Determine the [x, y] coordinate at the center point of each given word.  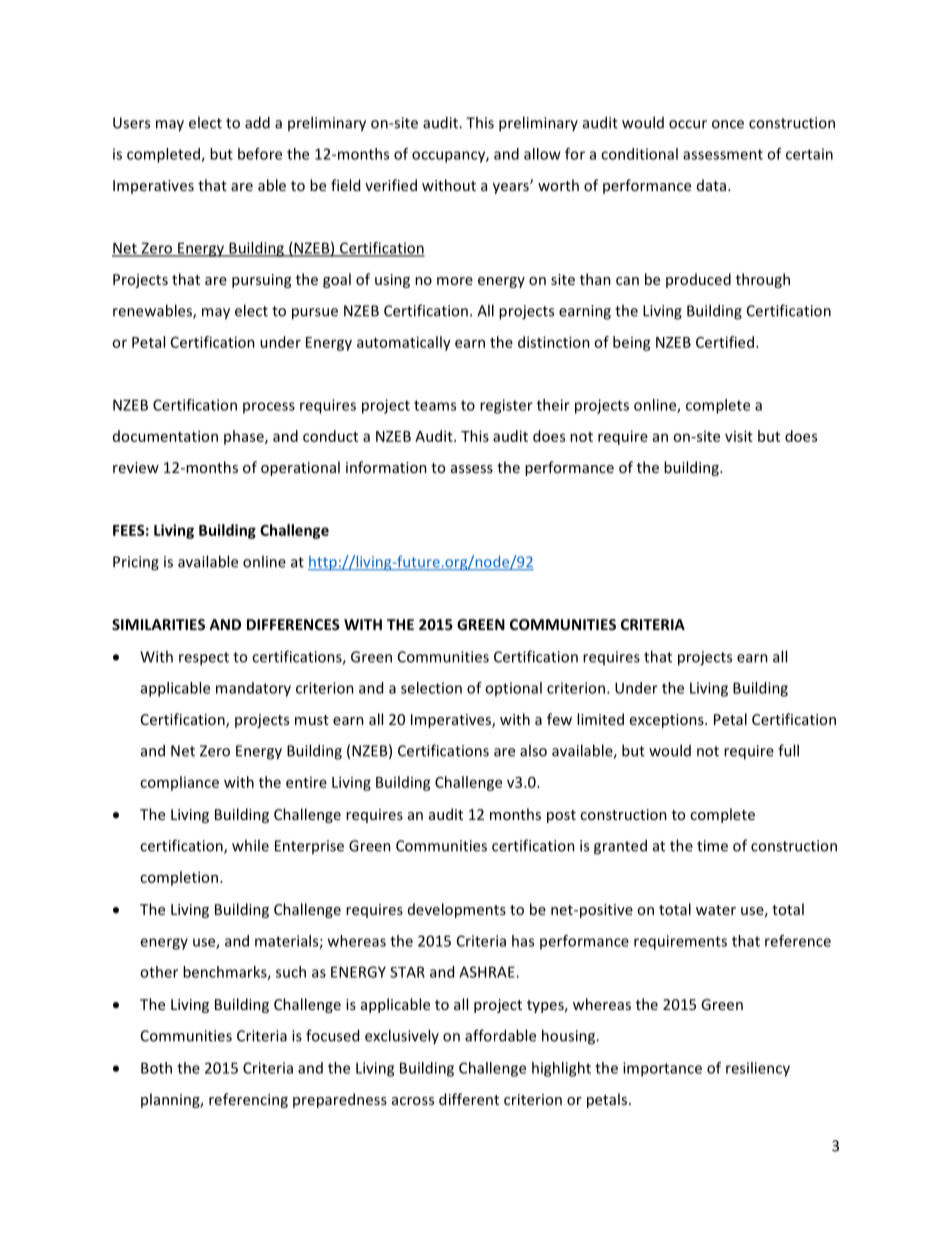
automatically [404, 343]
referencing [248, 1100]
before [260, 154]
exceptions [668, 721]
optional [513, 689]
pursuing [261, 281]
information [386, 467]
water [716, 910]
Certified [725, 342]
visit [739, 436]
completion [179, 878]
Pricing [136, 563]
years [512, 188]
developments [457, 910]
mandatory [253, 689]
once [728, 124]
